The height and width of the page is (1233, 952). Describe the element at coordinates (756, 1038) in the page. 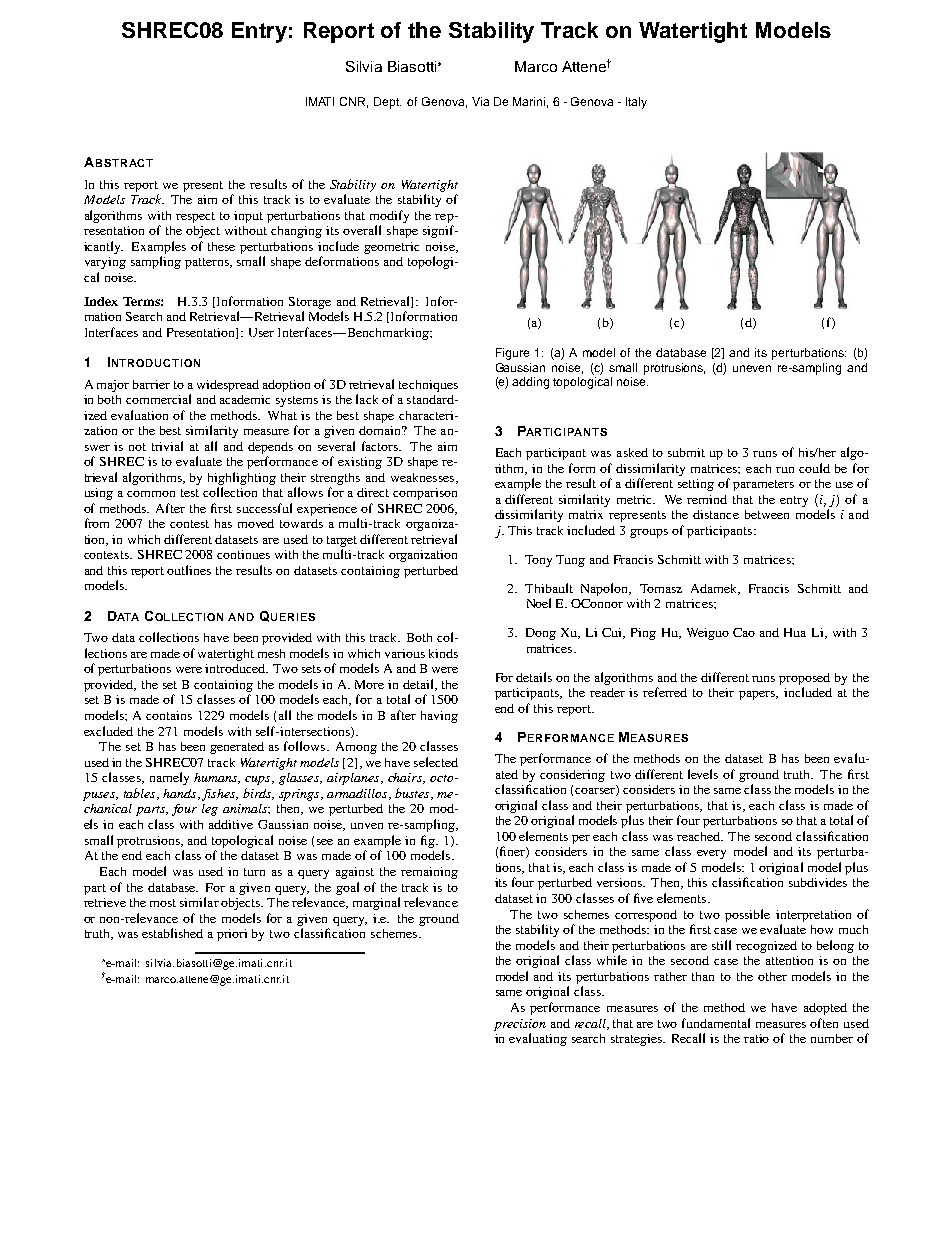

I see `ratio` at that location.
